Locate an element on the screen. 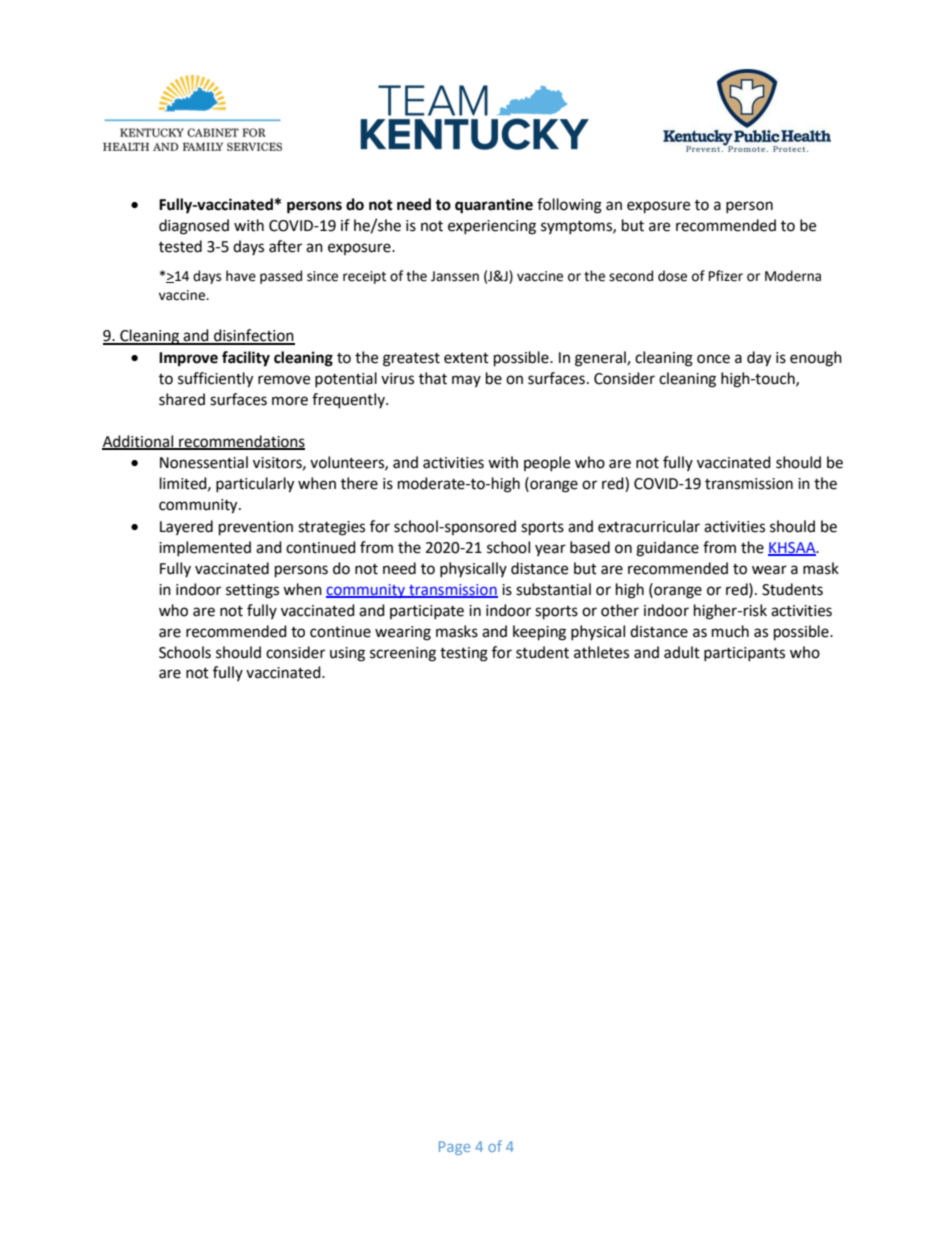  guidance is located at coordinates (667, 549).
